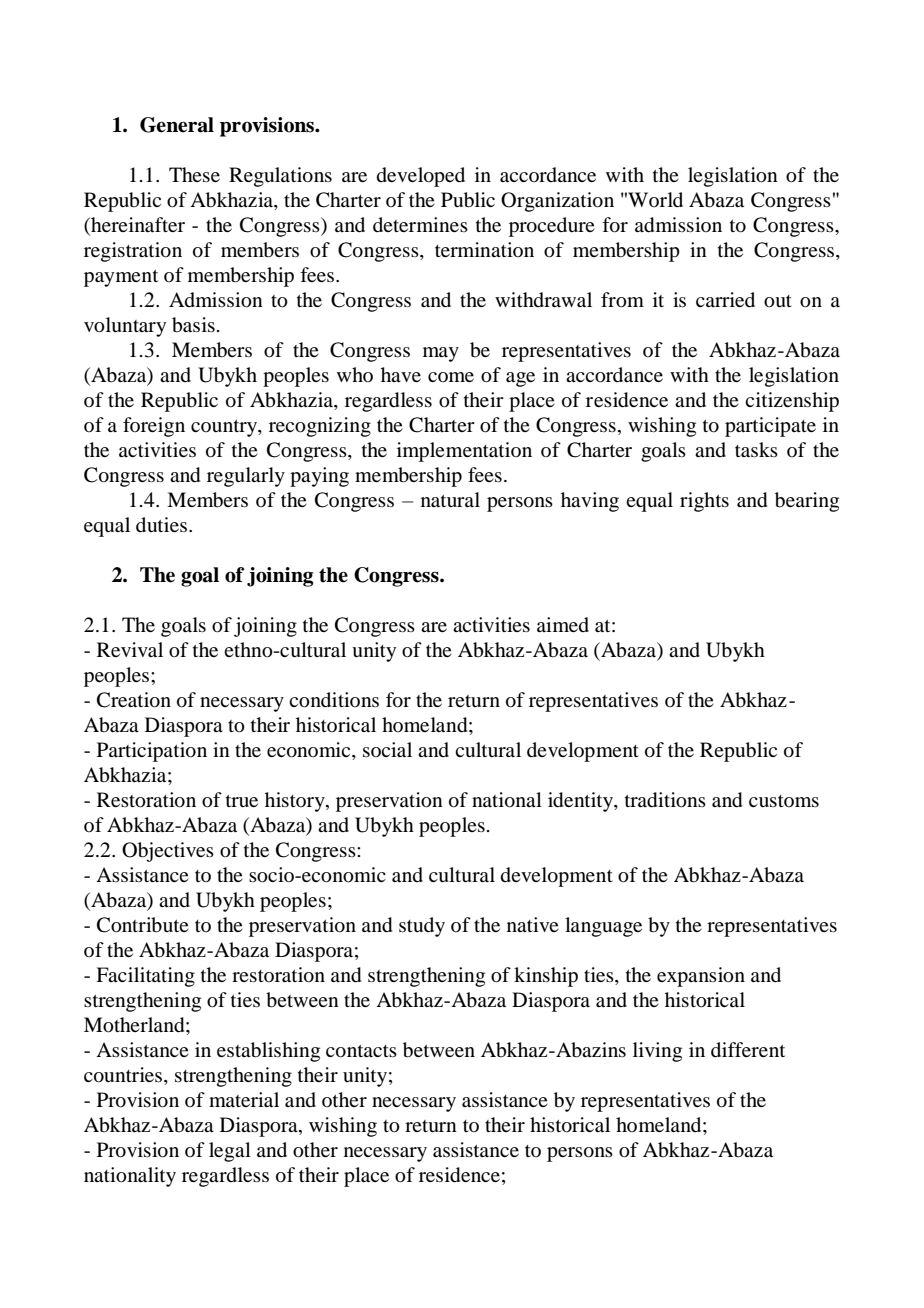 The width and height of the screenshot is (924, 1308). What do you see at coordinates (704, 502) in the screenshot?
I see `rights` at bounding box center [704, 502].
